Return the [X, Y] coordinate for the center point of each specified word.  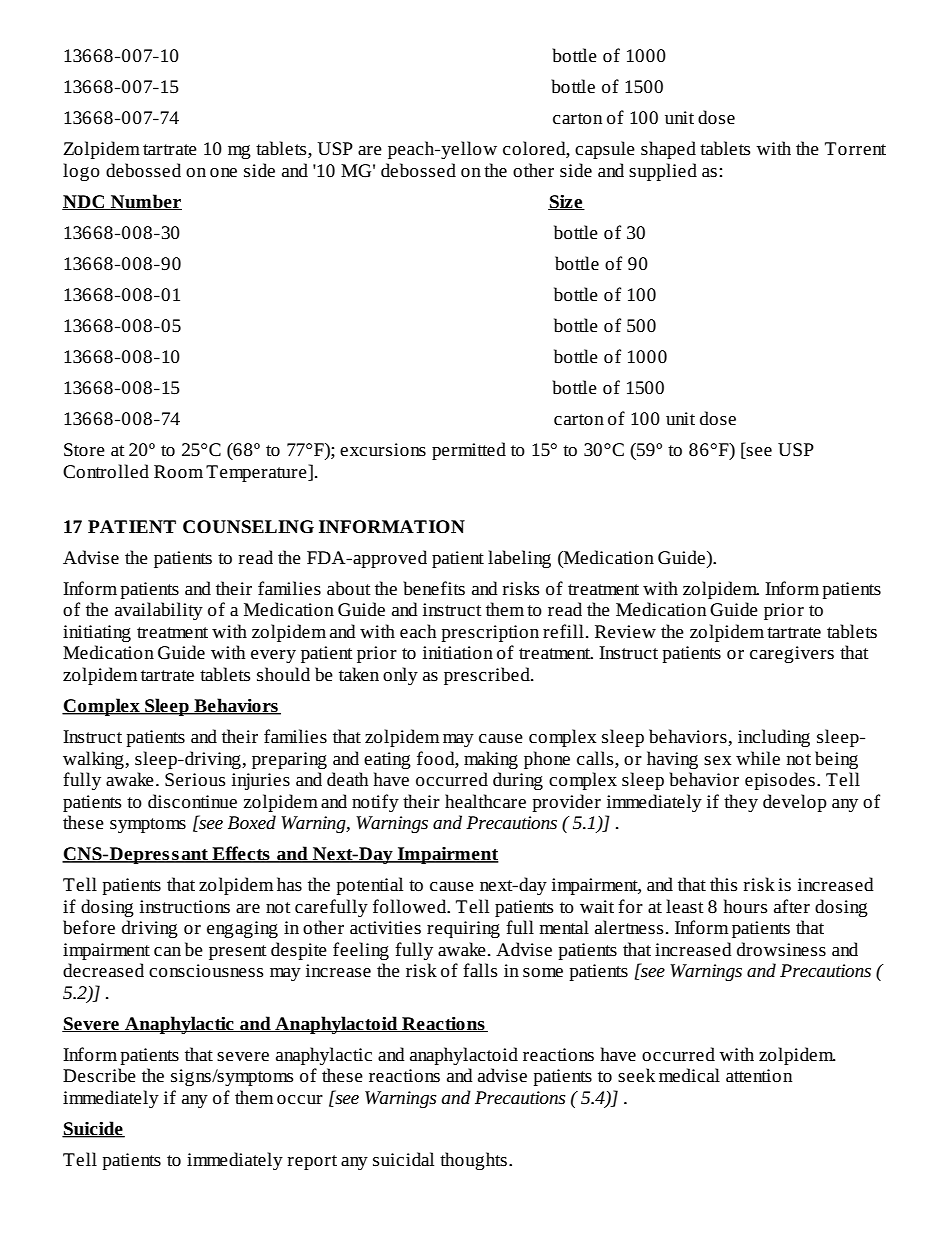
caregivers [792, 654]
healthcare [485, 801]
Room [178, 471]
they [741, 803]
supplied [663, 172]
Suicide [93, 1129]
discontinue [192, 801]
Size [566, 202]
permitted [469, 451]
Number [145, 202]
